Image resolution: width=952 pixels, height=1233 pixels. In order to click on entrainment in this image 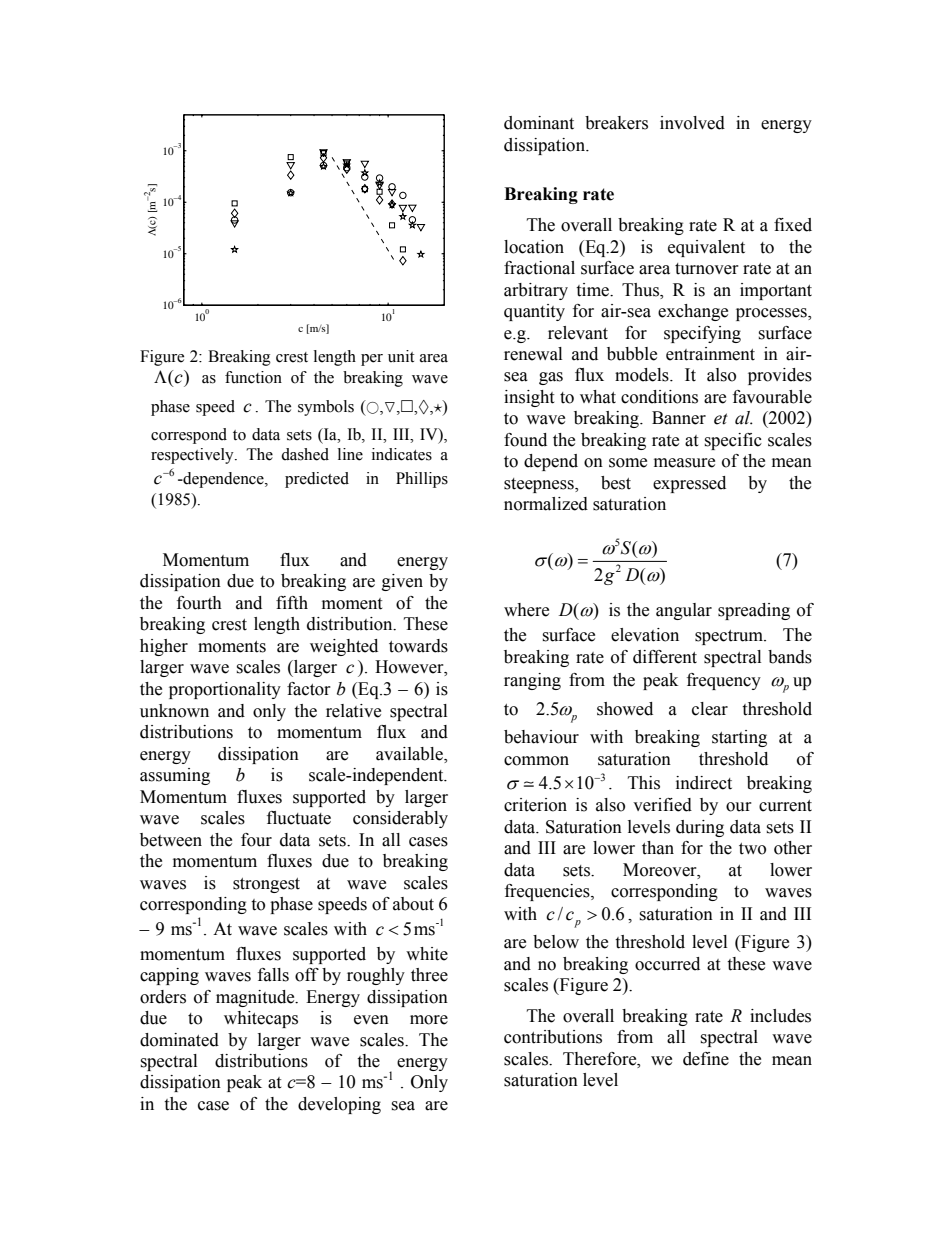, I will do `click(710, 354)`.
